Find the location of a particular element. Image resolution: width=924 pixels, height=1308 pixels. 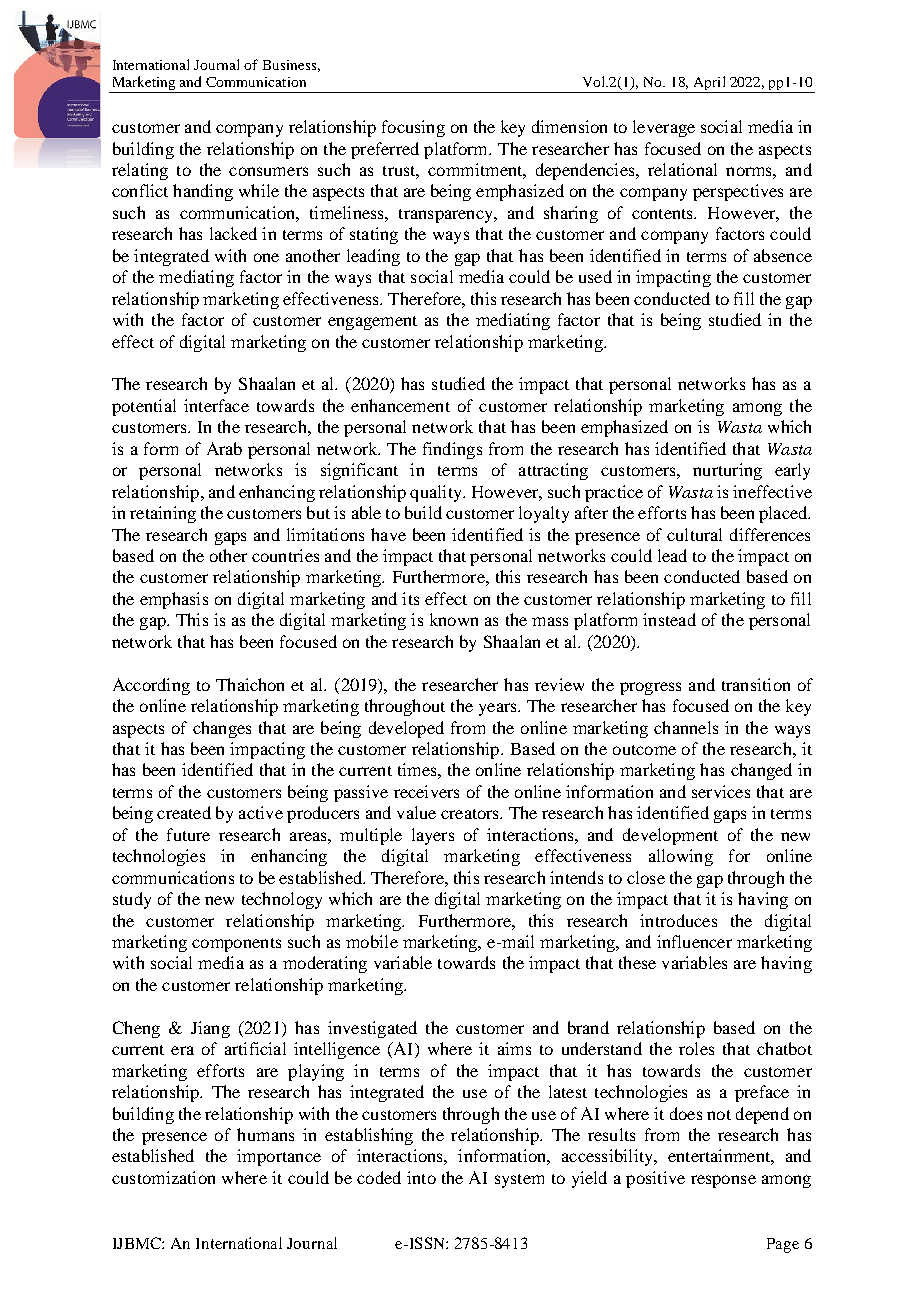

retaining is located at coordinates (163, 514).
